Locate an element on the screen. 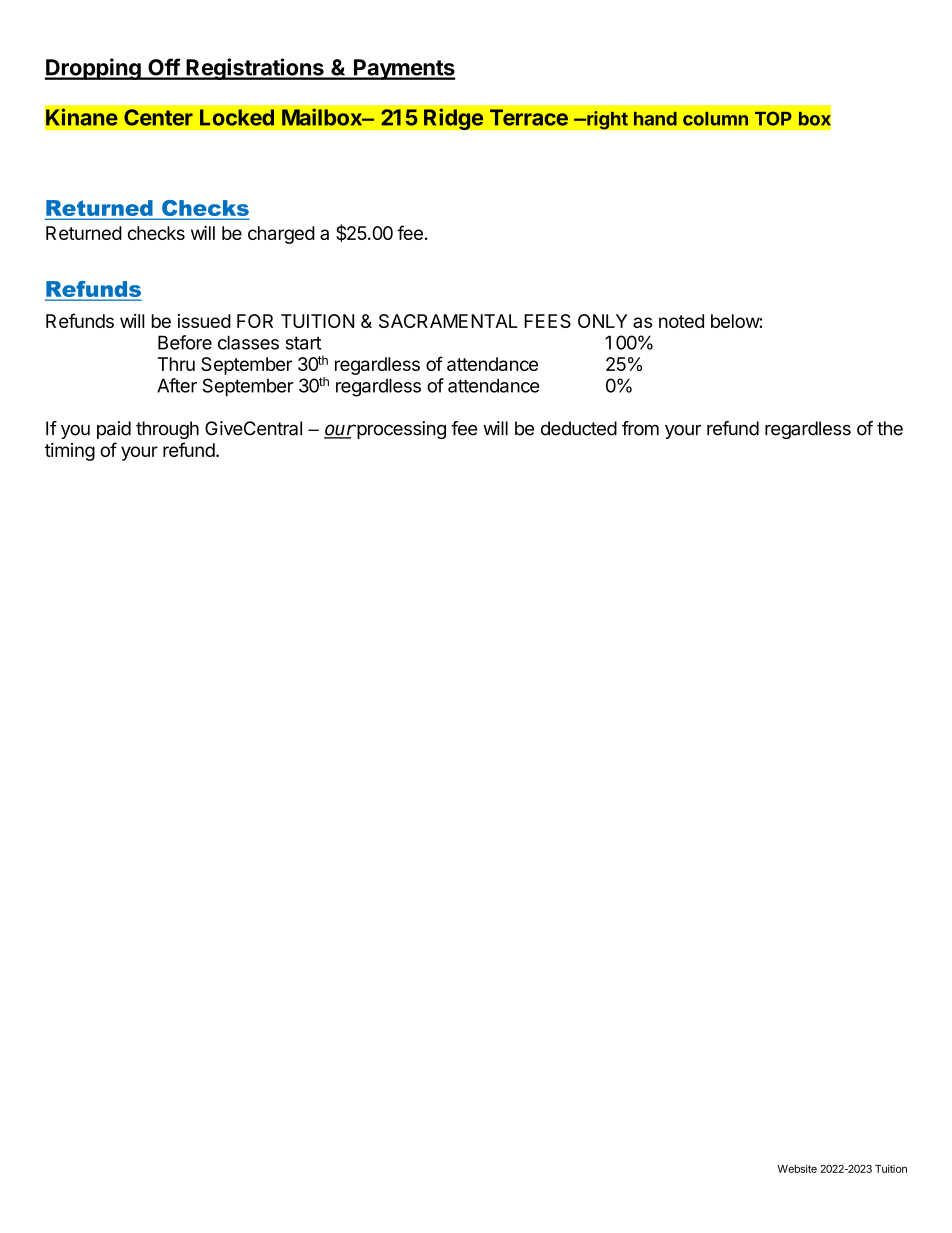 The width and height of the screenshot is (952, 1233). through is located at coordinates (167, 430).
